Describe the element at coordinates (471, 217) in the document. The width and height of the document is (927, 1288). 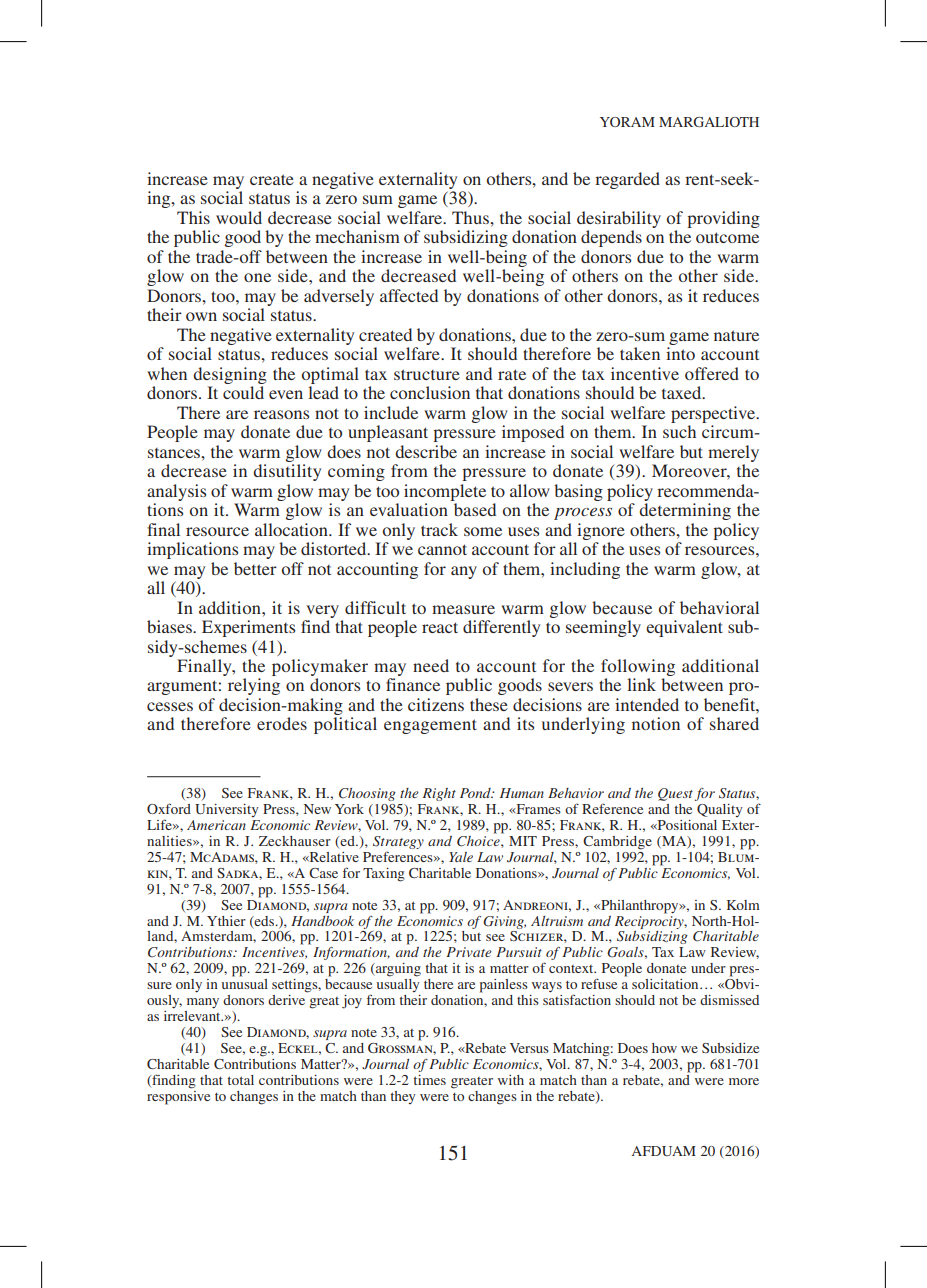
I see `Thus` at that location.
